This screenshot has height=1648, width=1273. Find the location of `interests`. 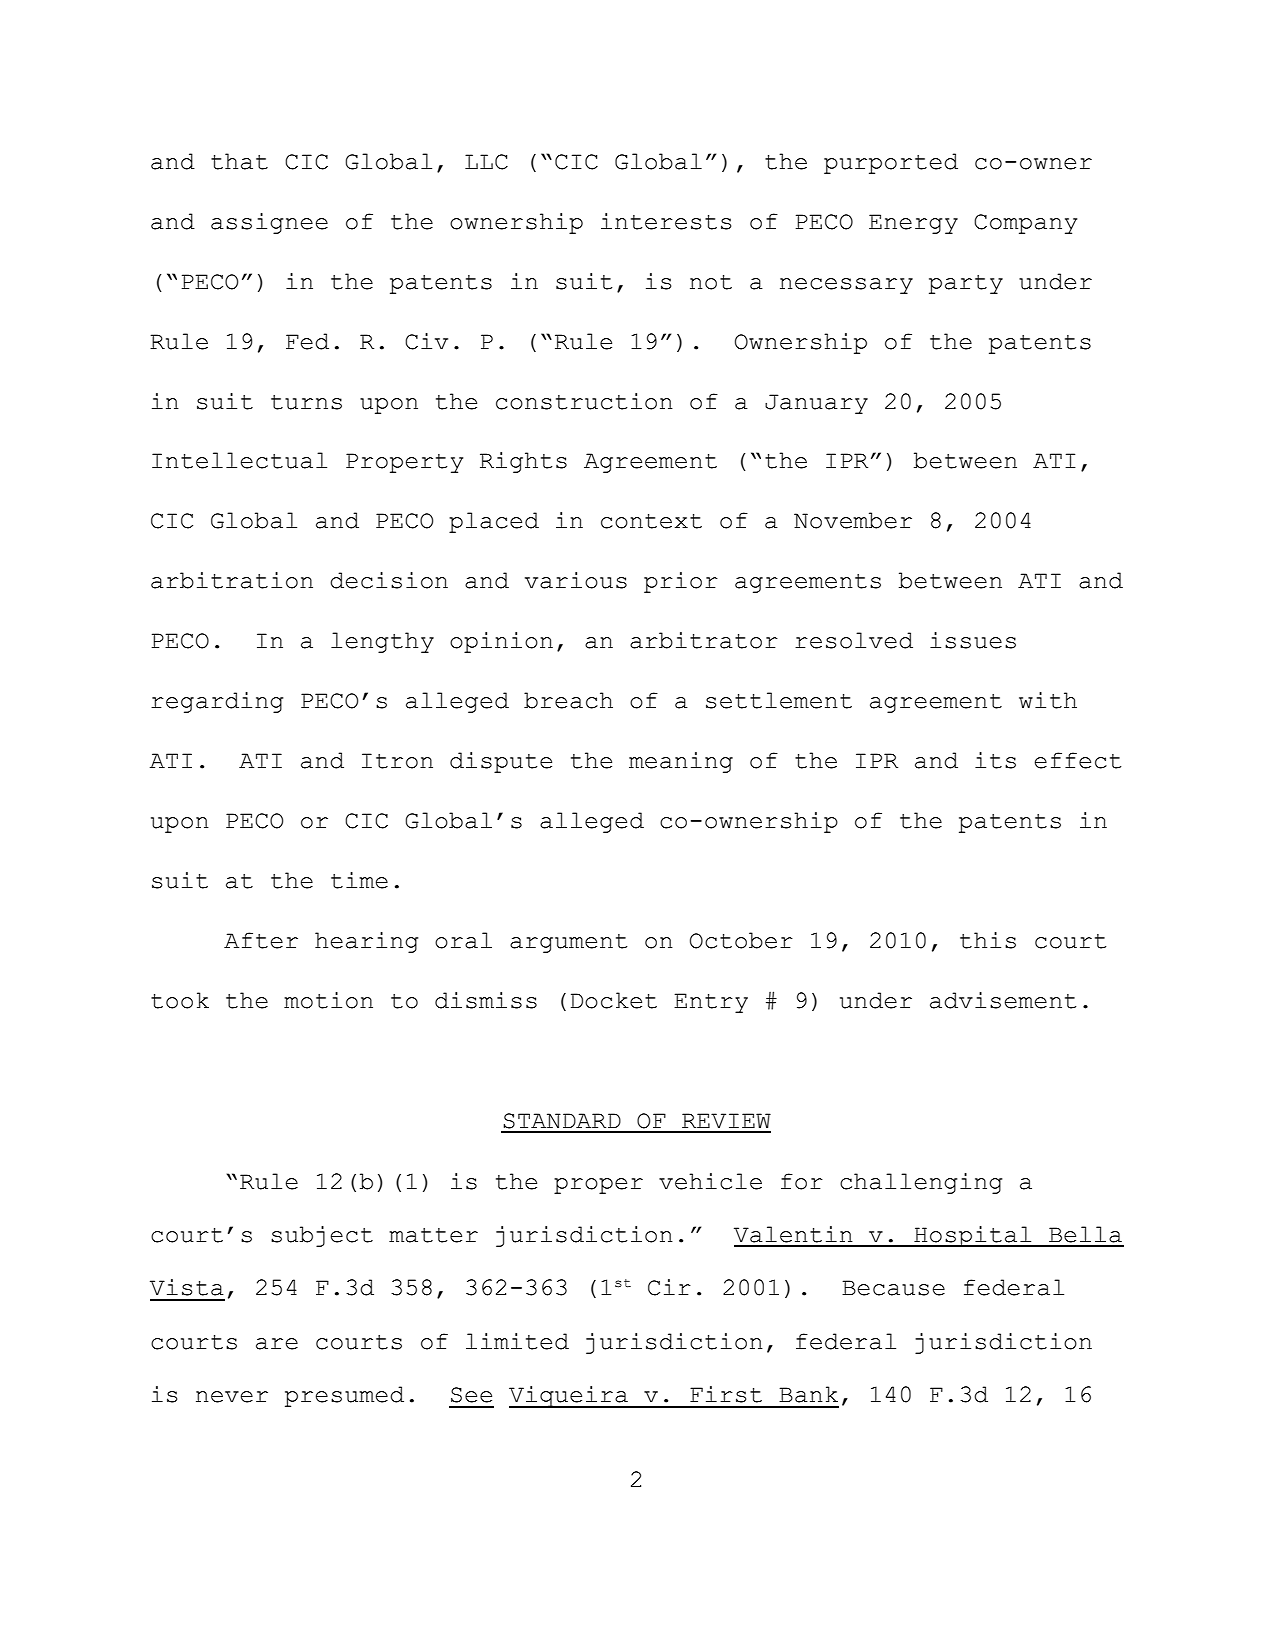

interests is located at coordinates (666, 221).
